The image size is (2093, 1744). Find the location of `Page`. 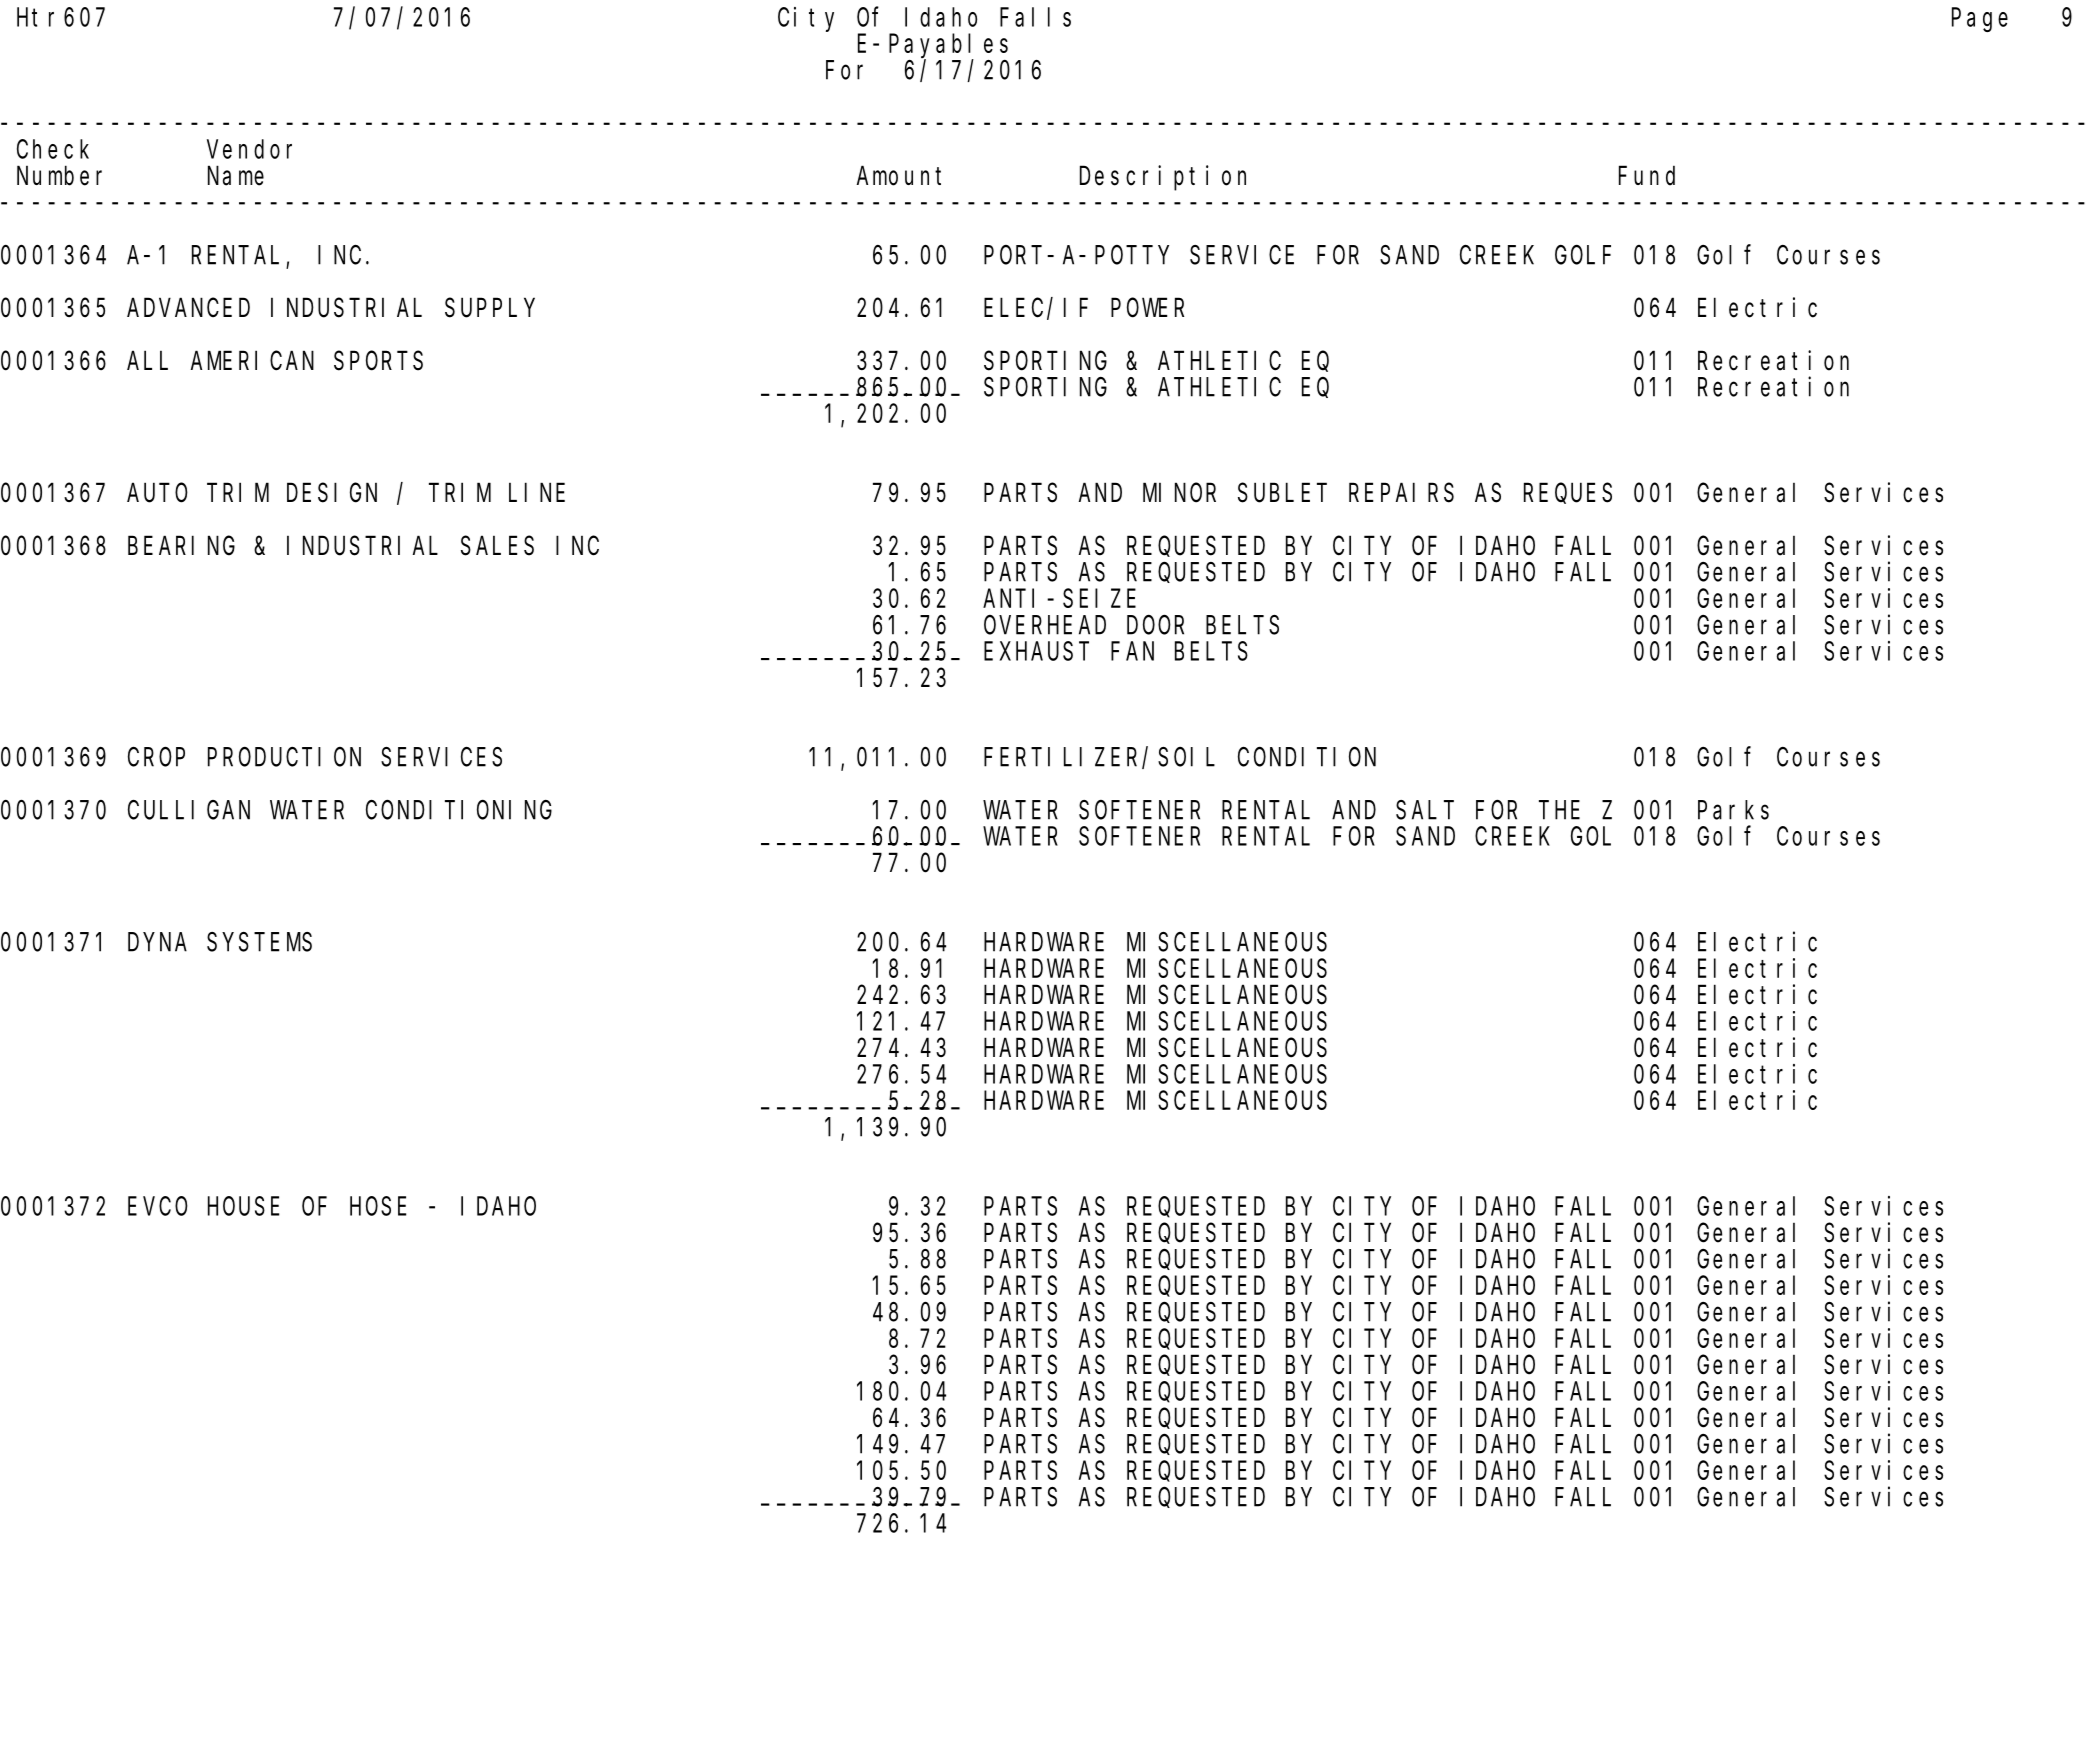

Page is located at coordinates (1980, 20).
